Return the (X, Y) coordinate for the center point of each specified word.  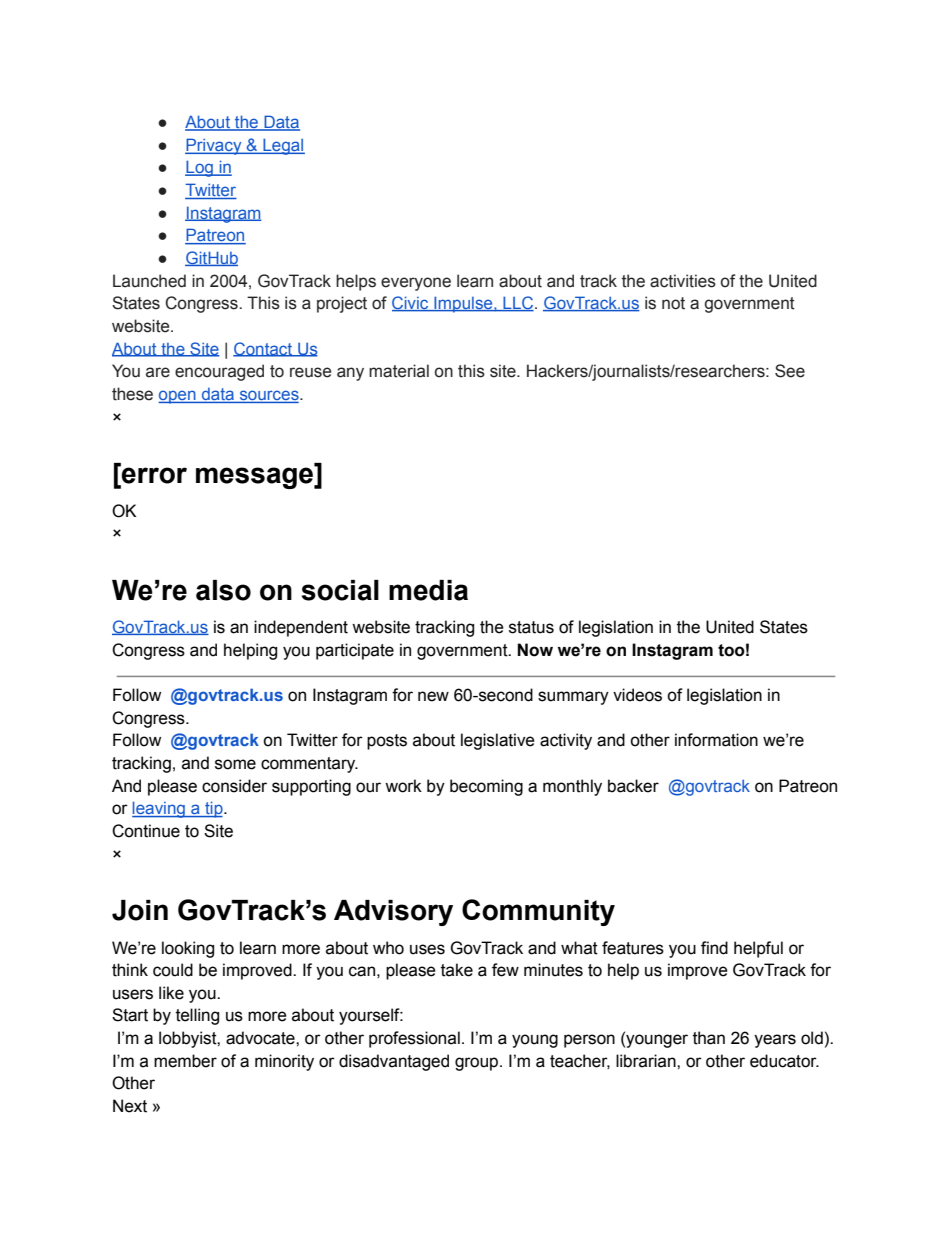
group (478, 1064)
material (399, 371)
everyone (416, 284)
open (178, 397)
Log (200, 168)
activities (683, 281)
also (223, 590)
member (185, 1061)
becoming (486, 787)
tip (214, 809)
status (531, 627)
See (790, 371)
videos (637, 695)
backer (633, 786)
